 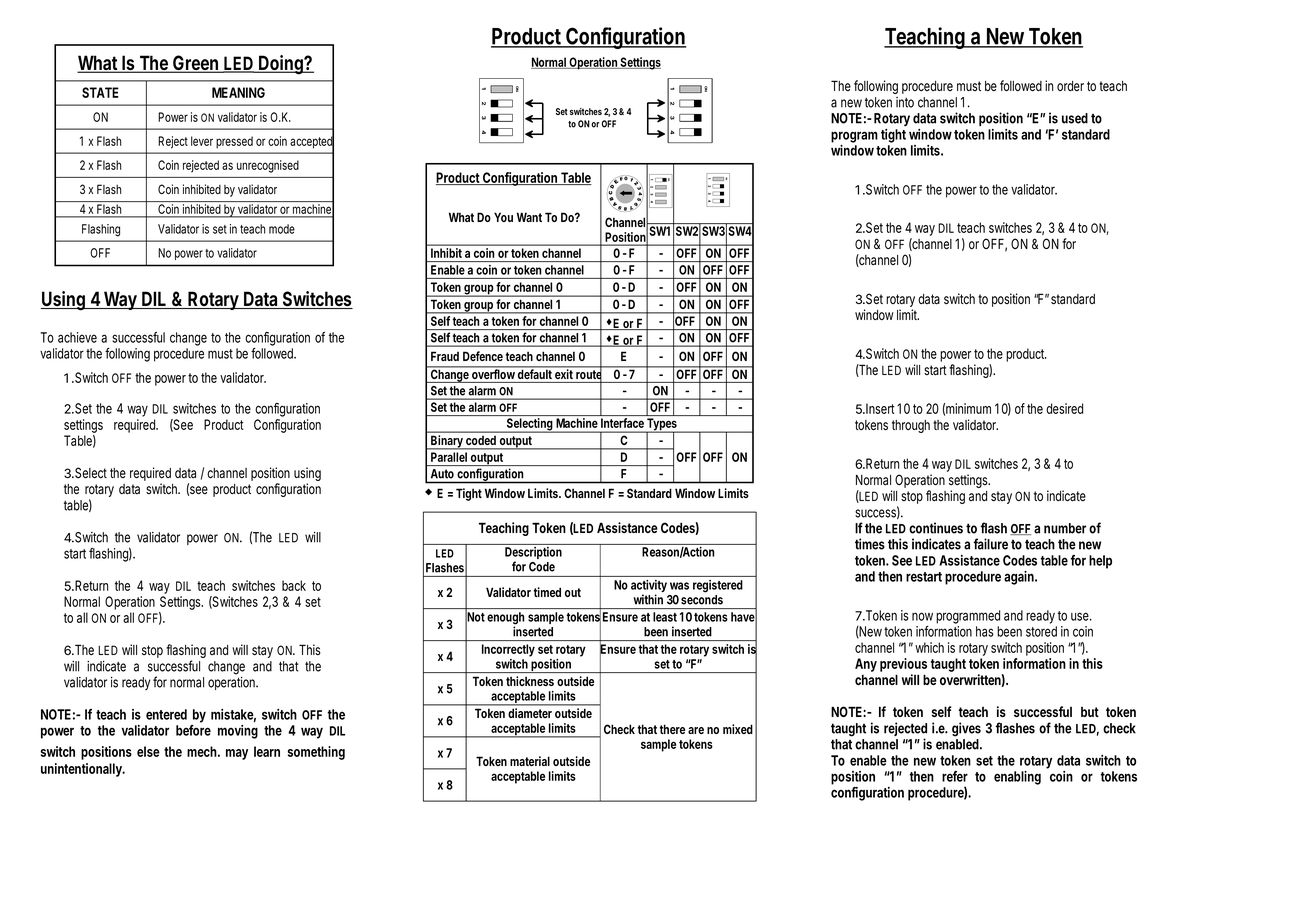 I want to click on timed, so click(x=547, y=592).
